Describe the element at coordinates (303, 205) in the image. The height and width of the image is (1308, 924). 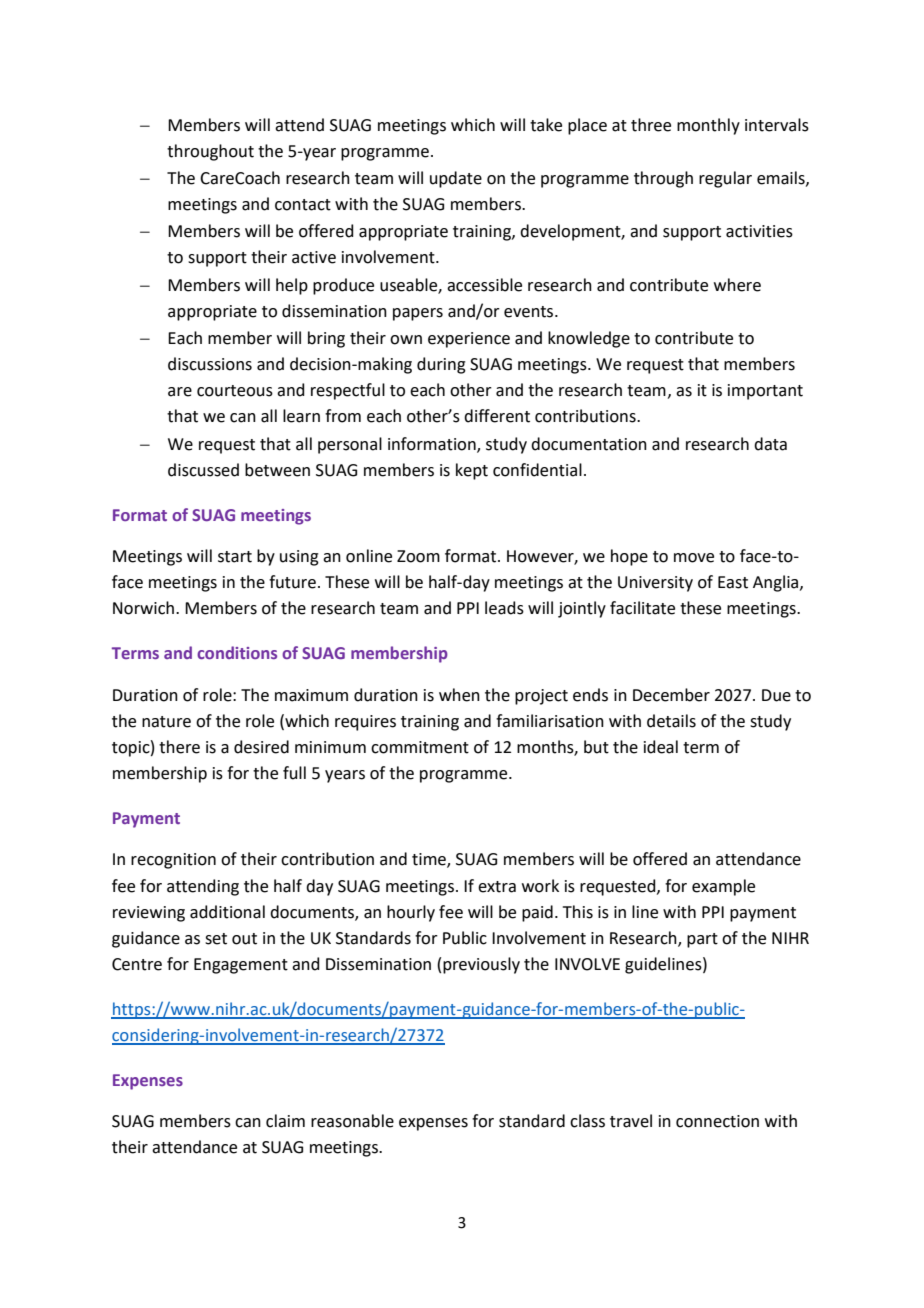
I see `contact` at that location.
